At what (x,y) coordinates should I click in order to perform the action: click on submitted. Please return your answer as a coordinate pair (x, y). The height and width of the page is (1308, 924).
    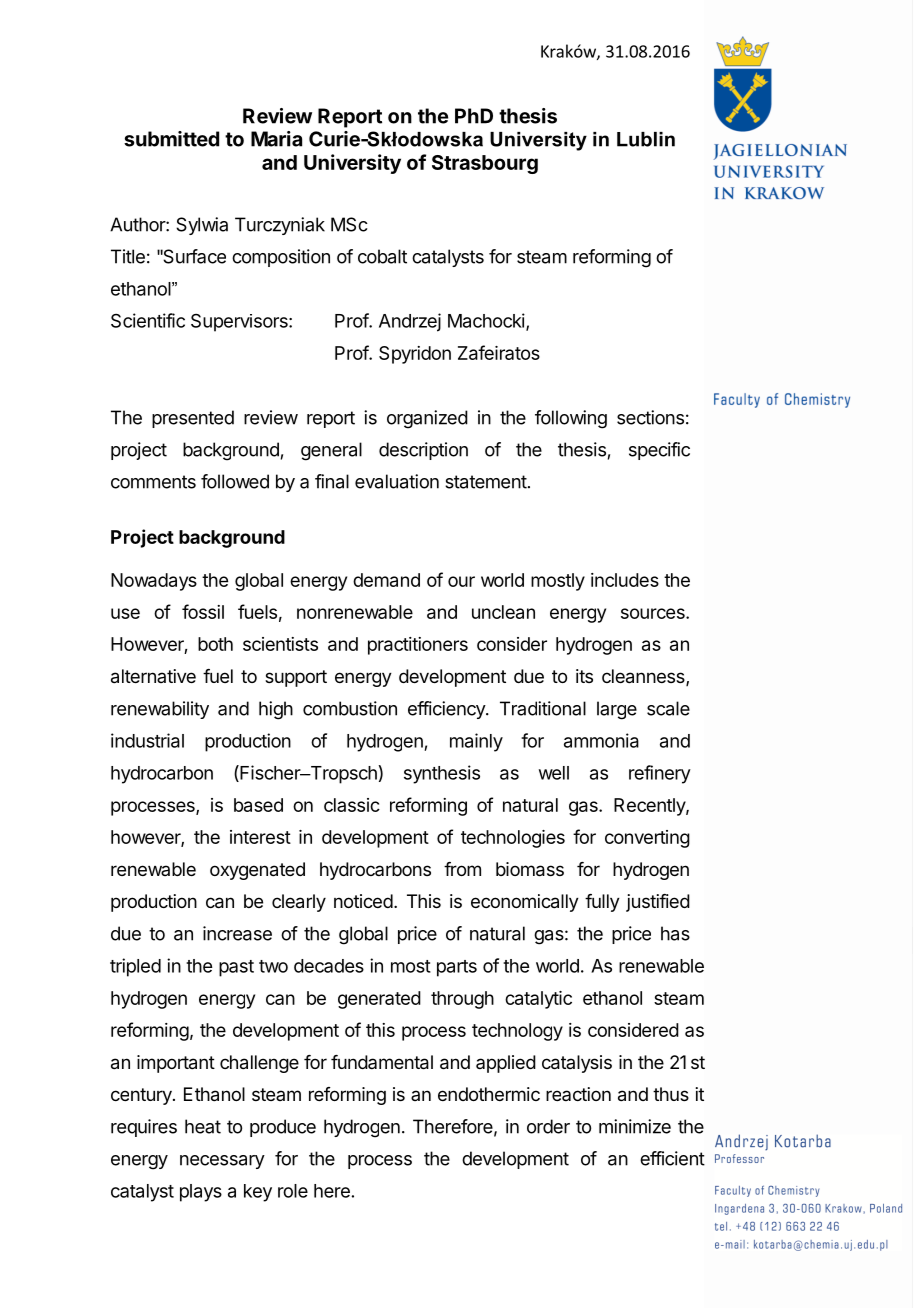
    Looking at the image, I should click on (171, 139).
